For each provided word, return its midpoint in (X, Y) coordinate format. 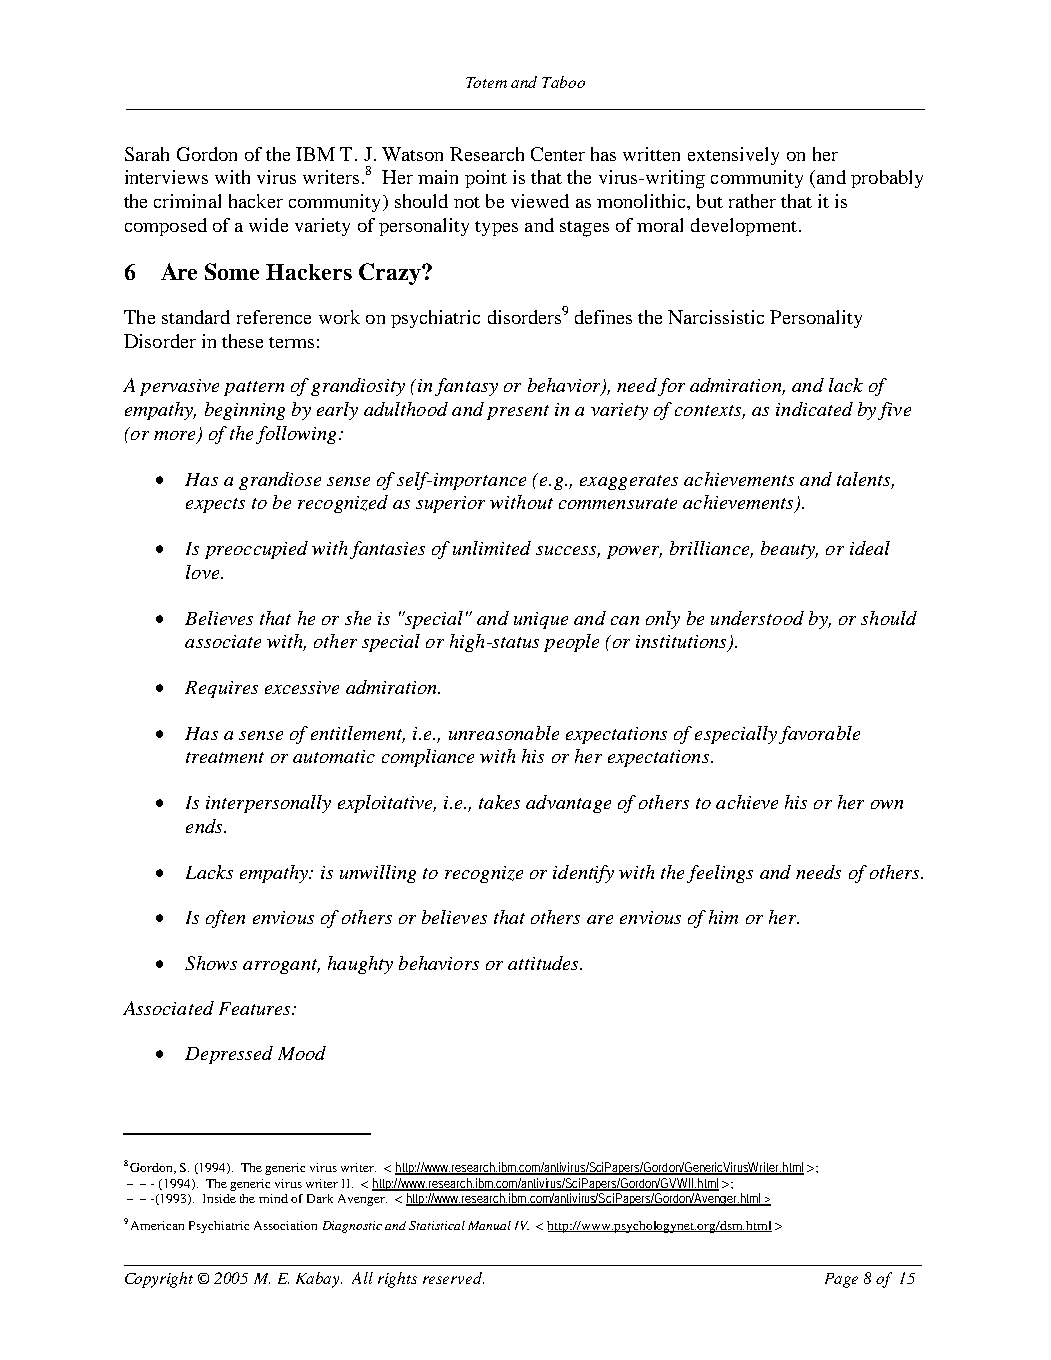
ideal (870, 548)
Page (841, 1280)
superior (450, 504)
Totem (486, 82)
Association (285, 1225)
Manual (489, 1225)
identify (583, 874)
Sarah (147, 154)
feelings (720, 874)
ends (205, 826)
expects (215, 505)
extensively (733, 156)
